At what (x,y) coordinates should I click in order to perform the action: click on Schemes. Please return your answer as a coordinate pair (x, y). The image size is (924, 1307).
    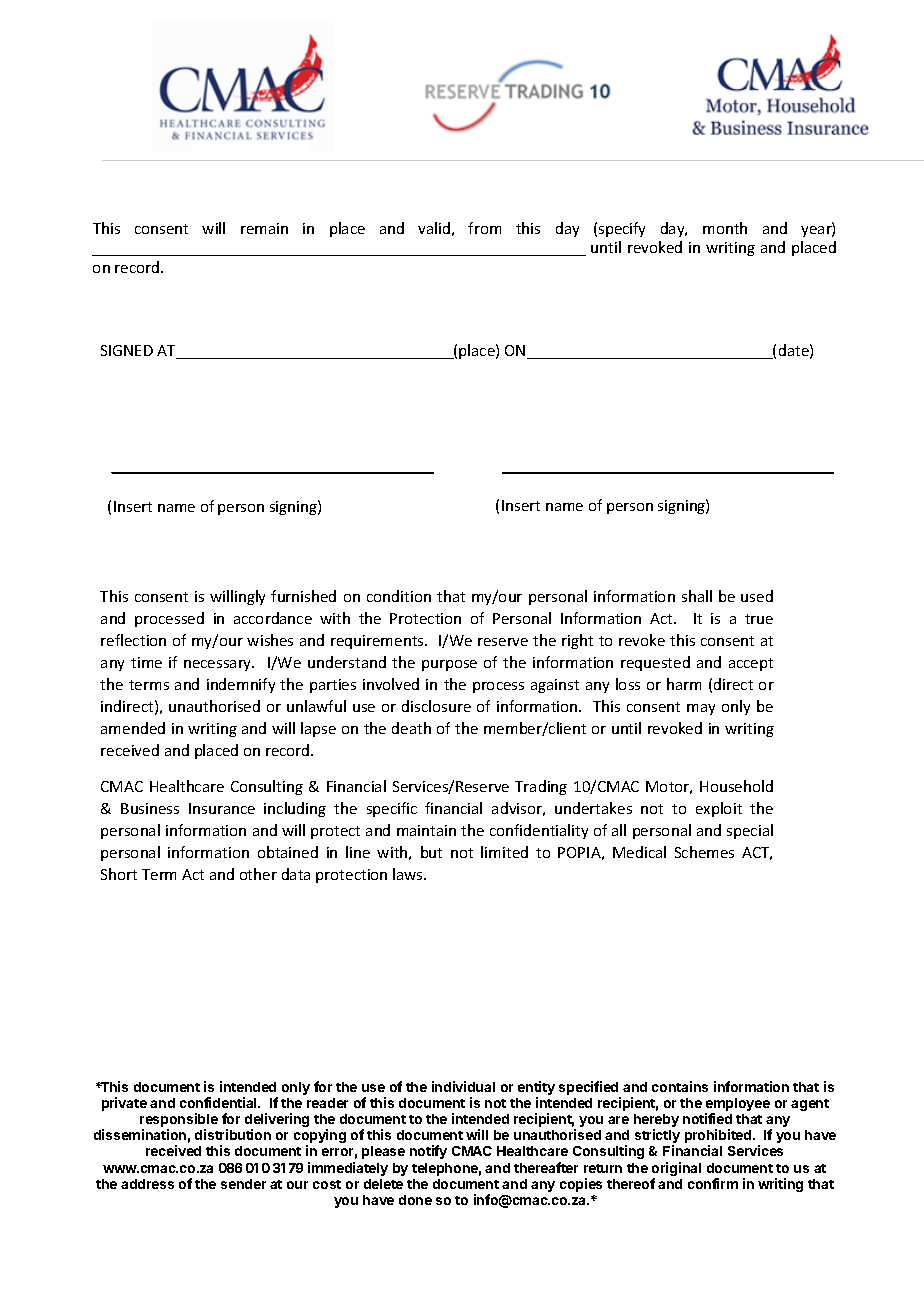
    Looking at the image, I should click on (704, 852).
